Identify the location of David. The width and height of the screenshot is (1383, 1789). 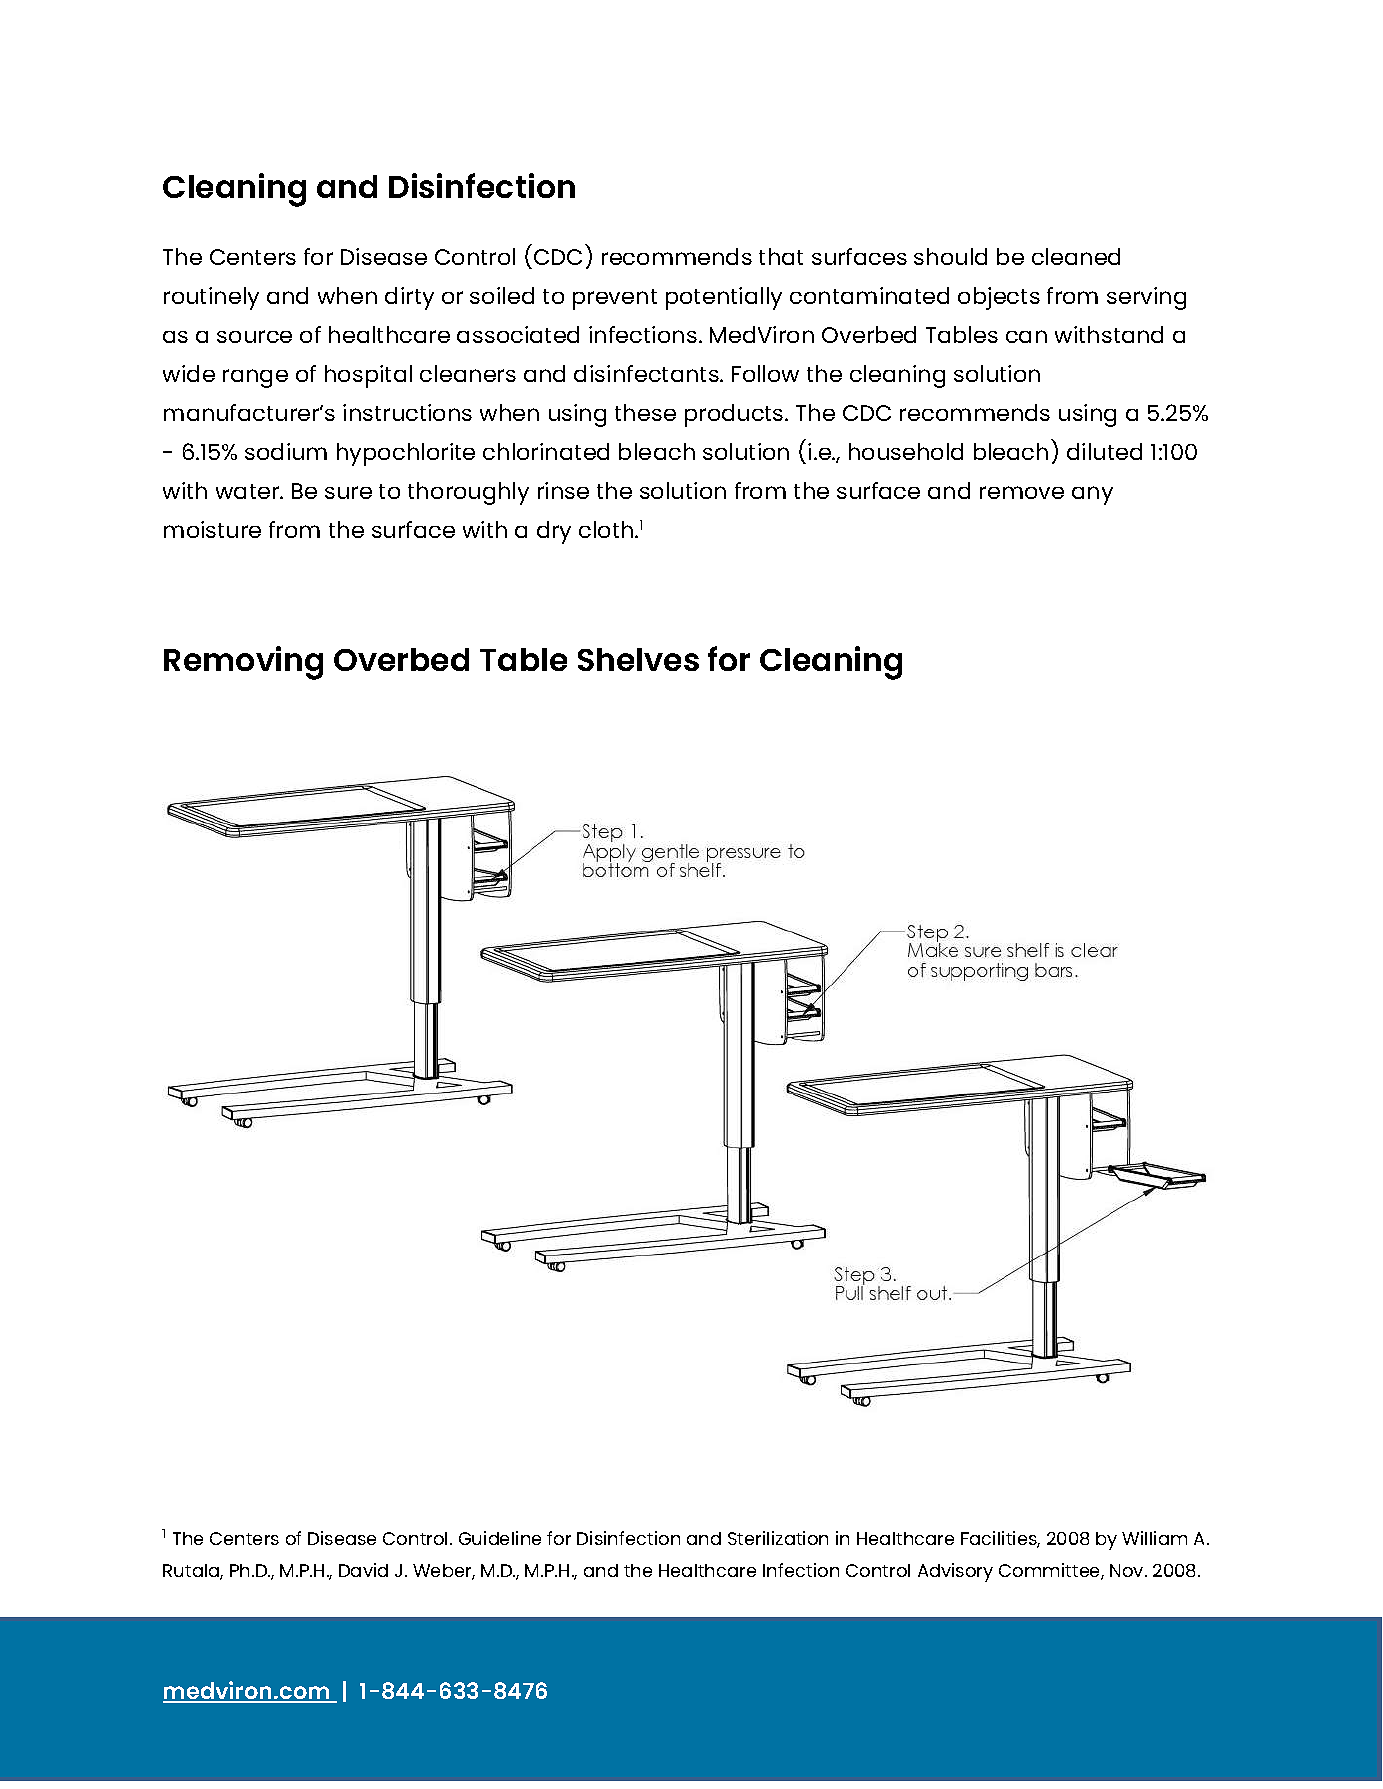
(363, 1570).
